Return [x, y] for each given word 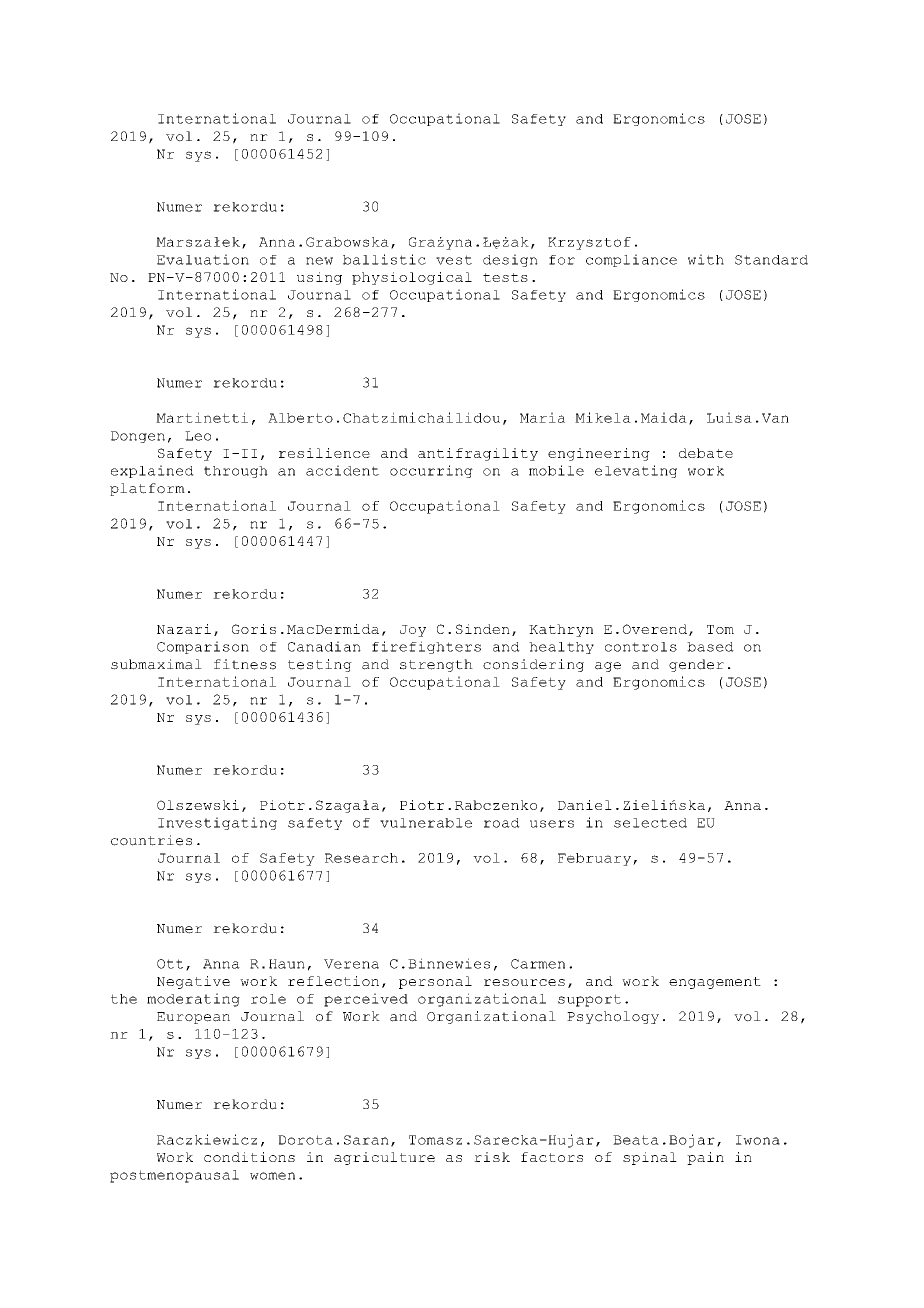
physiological [412, 278]
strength [436, 665]
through [236, 472]
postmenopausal [174, 1176]
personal [435, 982]
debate [706, 453]
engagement [715, 983]
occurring [431, 471]
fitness [245, 664]
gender [696, 665]
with [706, 259]
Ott [170, 964]
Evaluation [203, 259]
